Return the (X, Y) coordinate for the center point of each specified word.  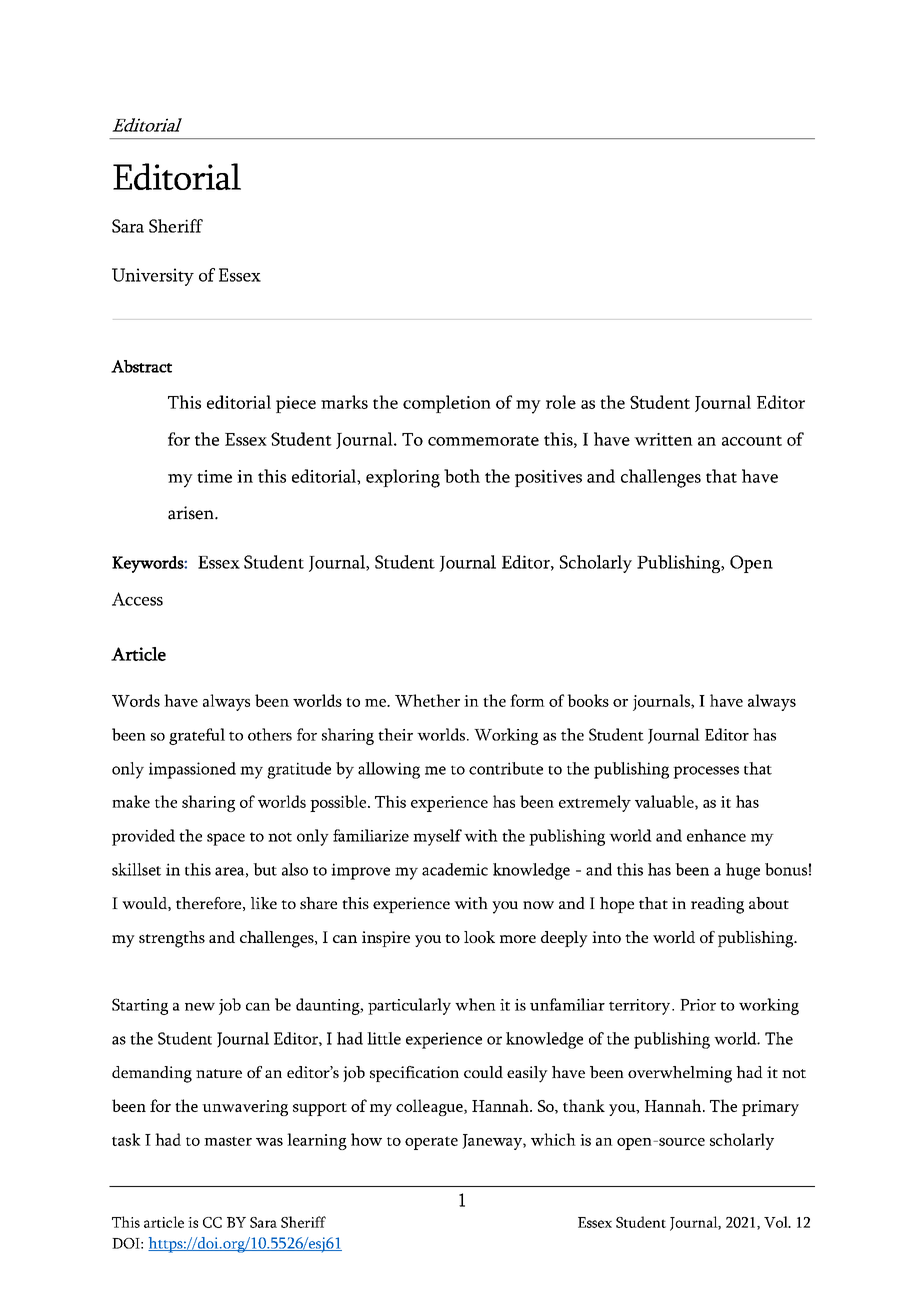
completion (447, 404)
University (153, 277)
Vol (777, 1222)
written (663, 439)
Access (137, 599)
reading (717, 905)
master (228, 1141)
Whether (427, 700)
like (264, 903)
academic (455, 869)
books (588, 700)
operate (431, 1143)
